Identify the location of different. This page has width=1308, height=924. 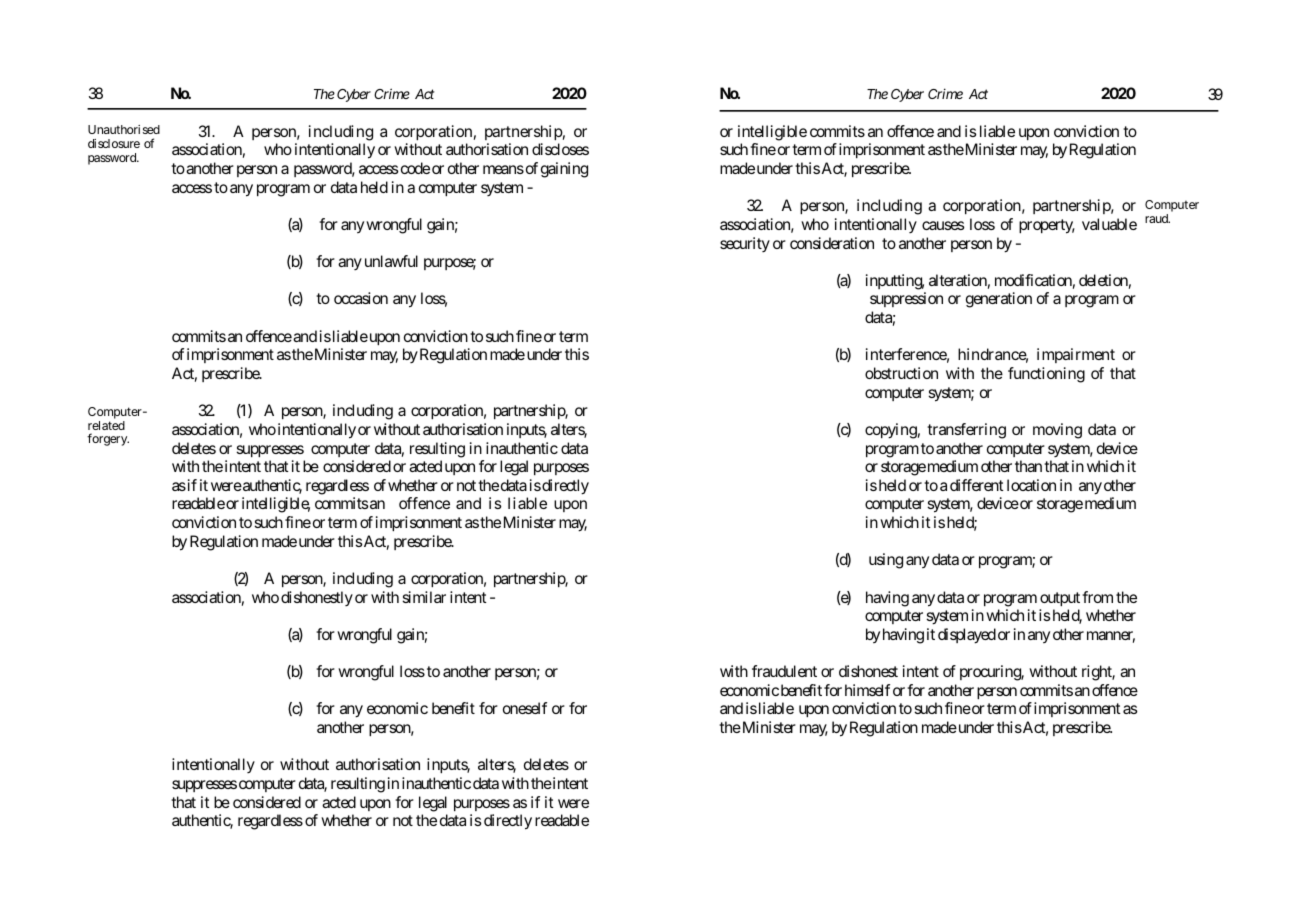
(977, 485).
